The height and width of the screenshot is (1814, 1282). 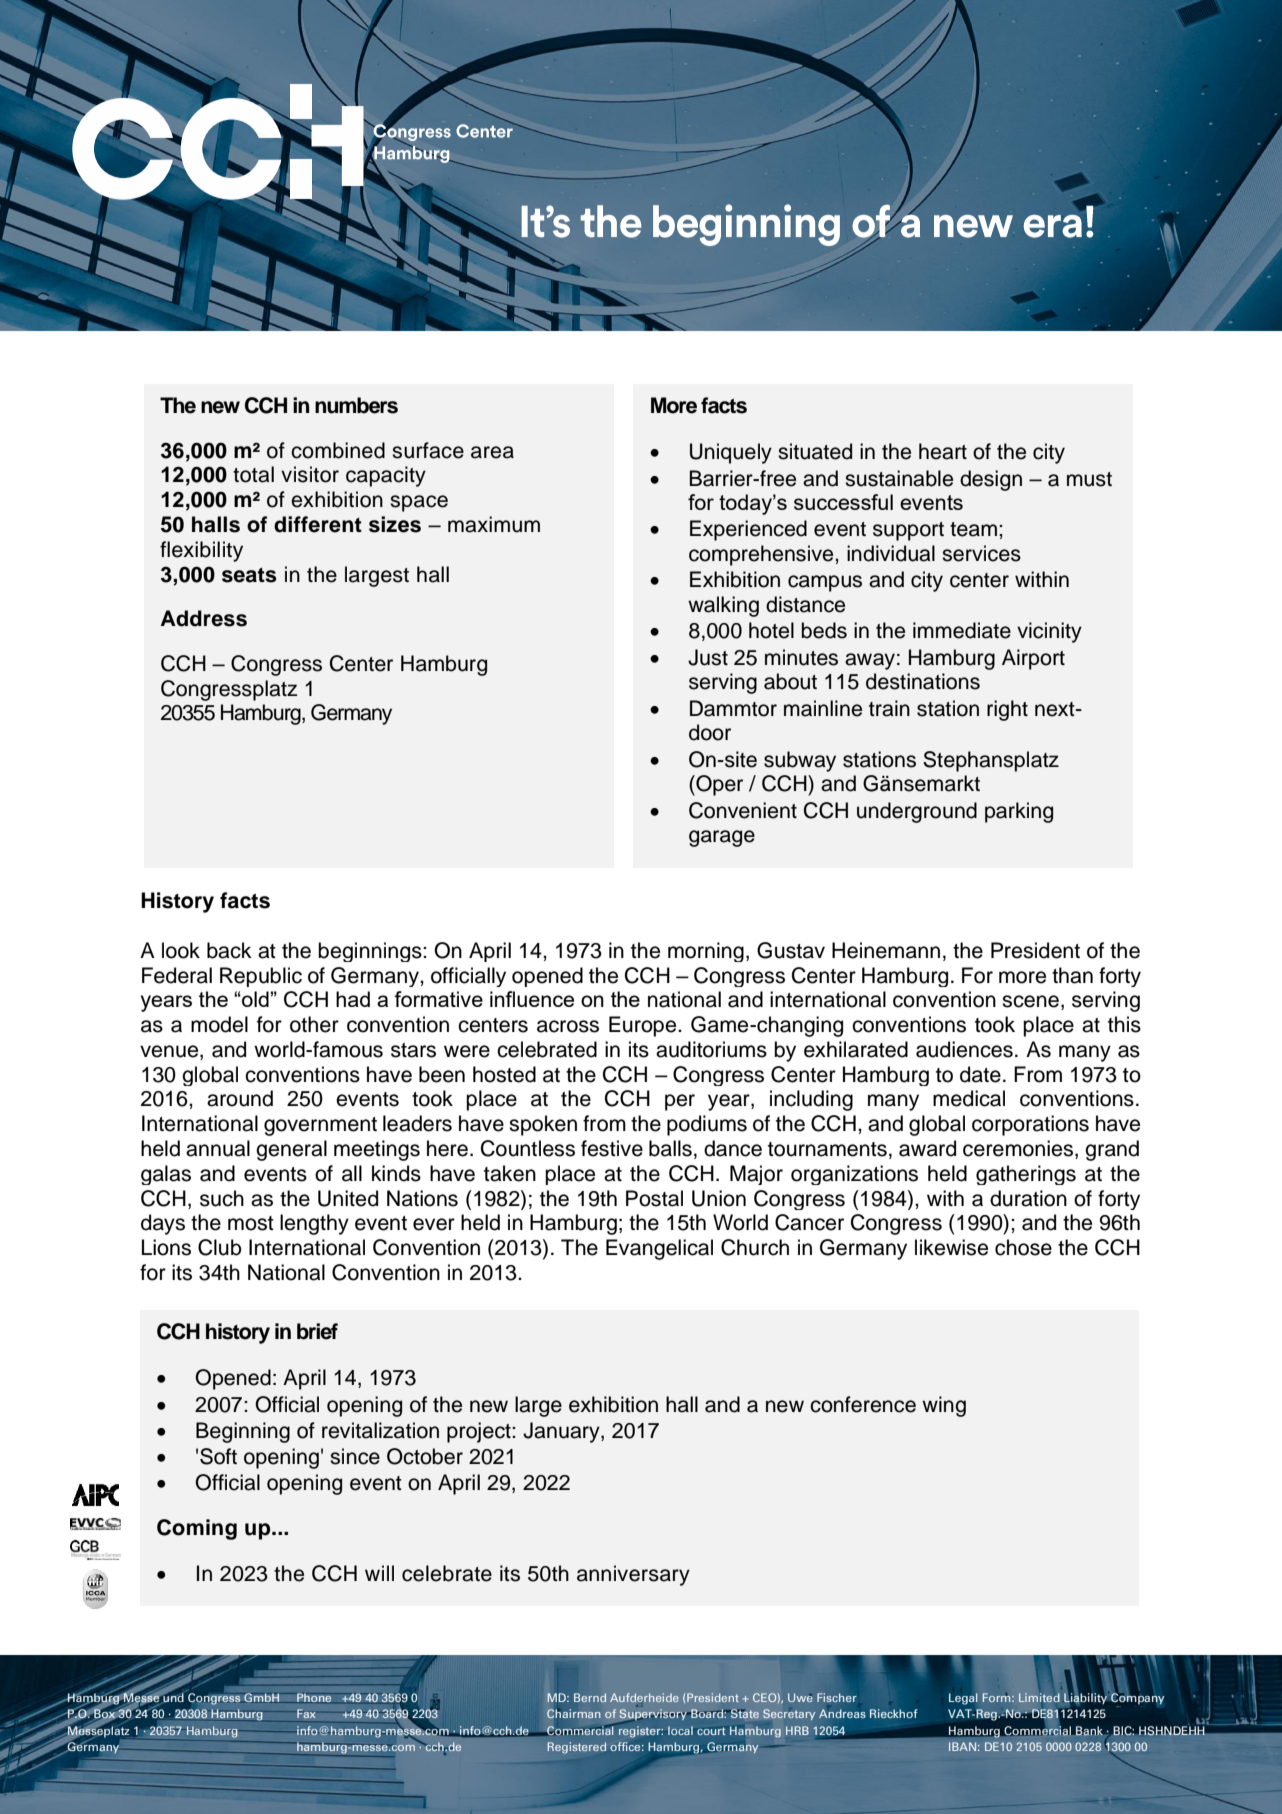 What do you see at coordinates (944, 1406) in the screenshot?
I see `wing` at bounding box center [944, 1406].
